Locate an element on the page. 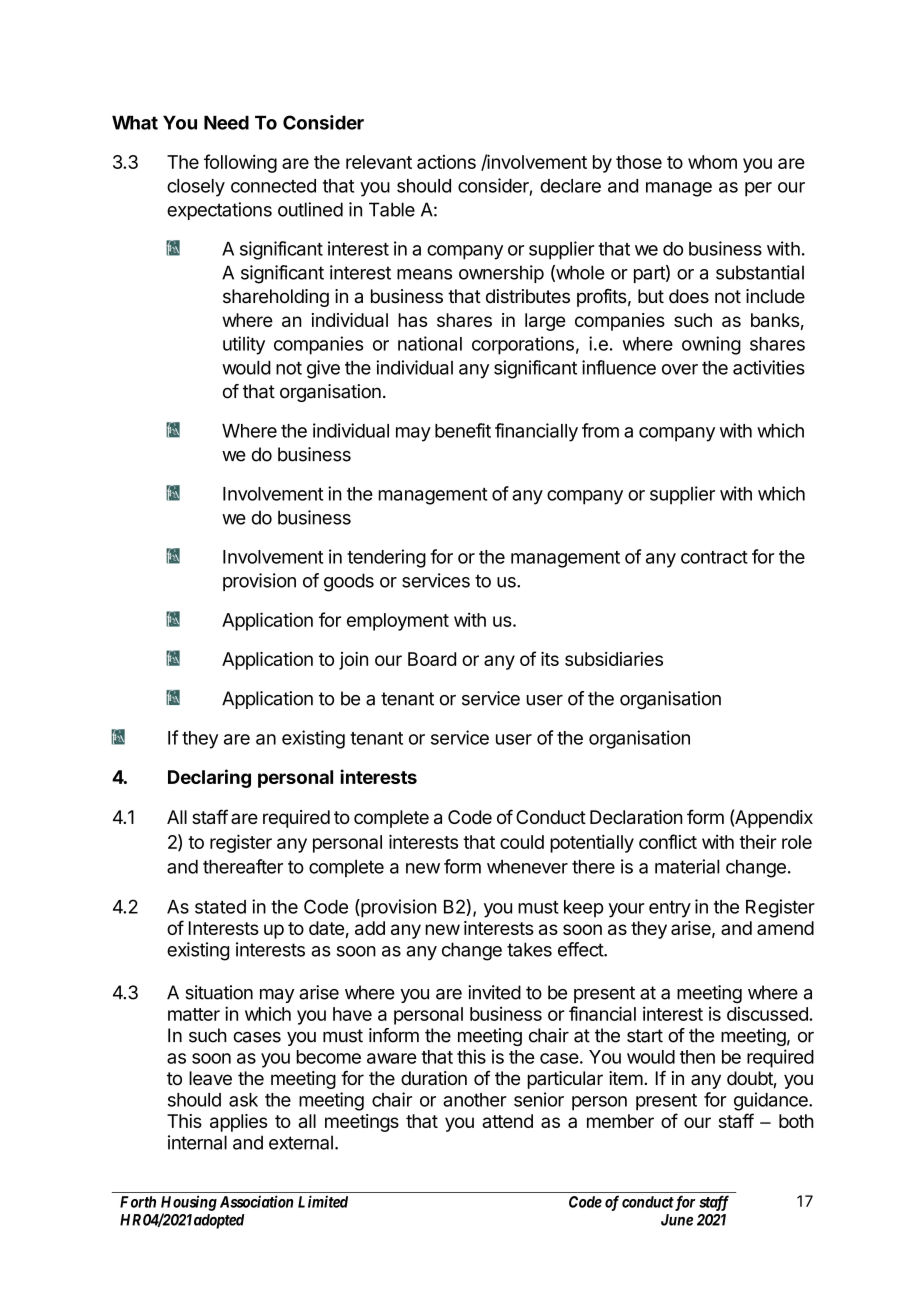 The height and width of the document is (1308, 924). actions is located at coordinates (446, 162).
